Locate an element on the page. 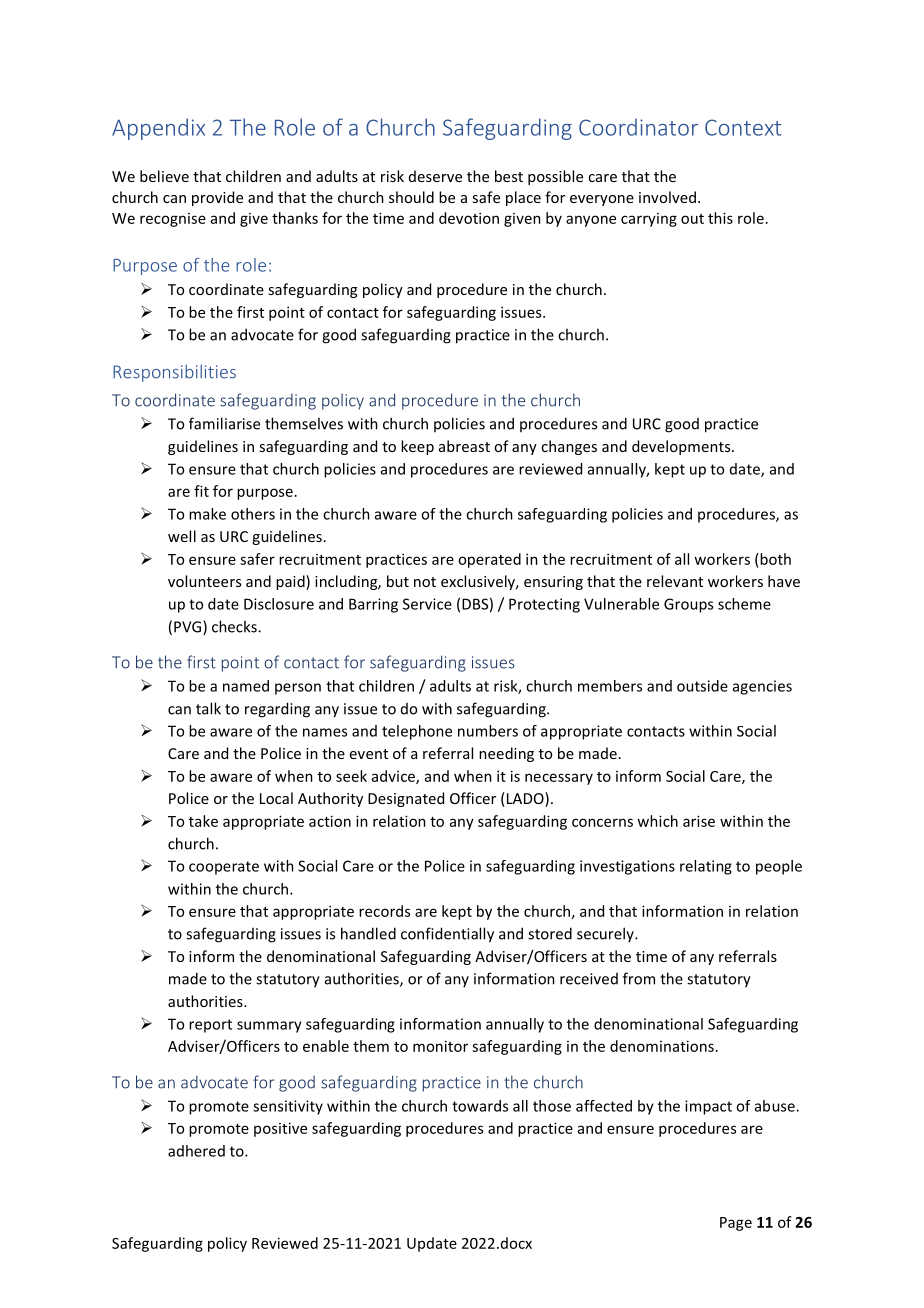 This page has height=1308, width=924. Context is located at coordinates (743, 127).
